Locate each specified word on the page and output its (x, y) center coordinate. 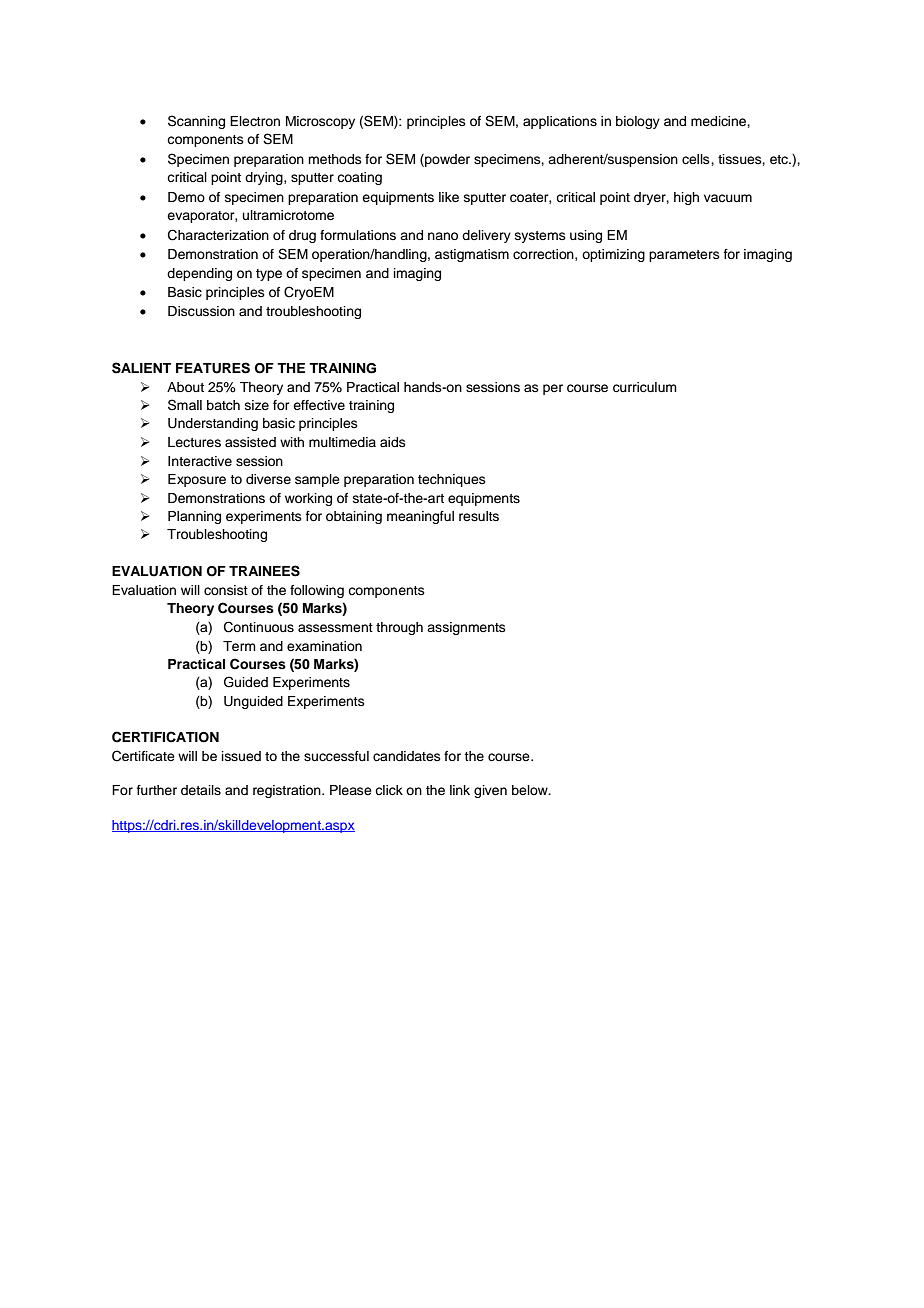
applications (560, 122)
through (399, 628)
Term (239, 646)
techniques (452, 480)
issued (241, 756)
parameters (684, 256)
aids (393, 442)
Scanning (196, 122)
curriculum (645, 387)
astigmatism (472, 255)
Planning (194, 517)
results (479, 516)
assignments (466, 628)
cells (697, 159)
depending (199, 274)
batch (223, 405)
